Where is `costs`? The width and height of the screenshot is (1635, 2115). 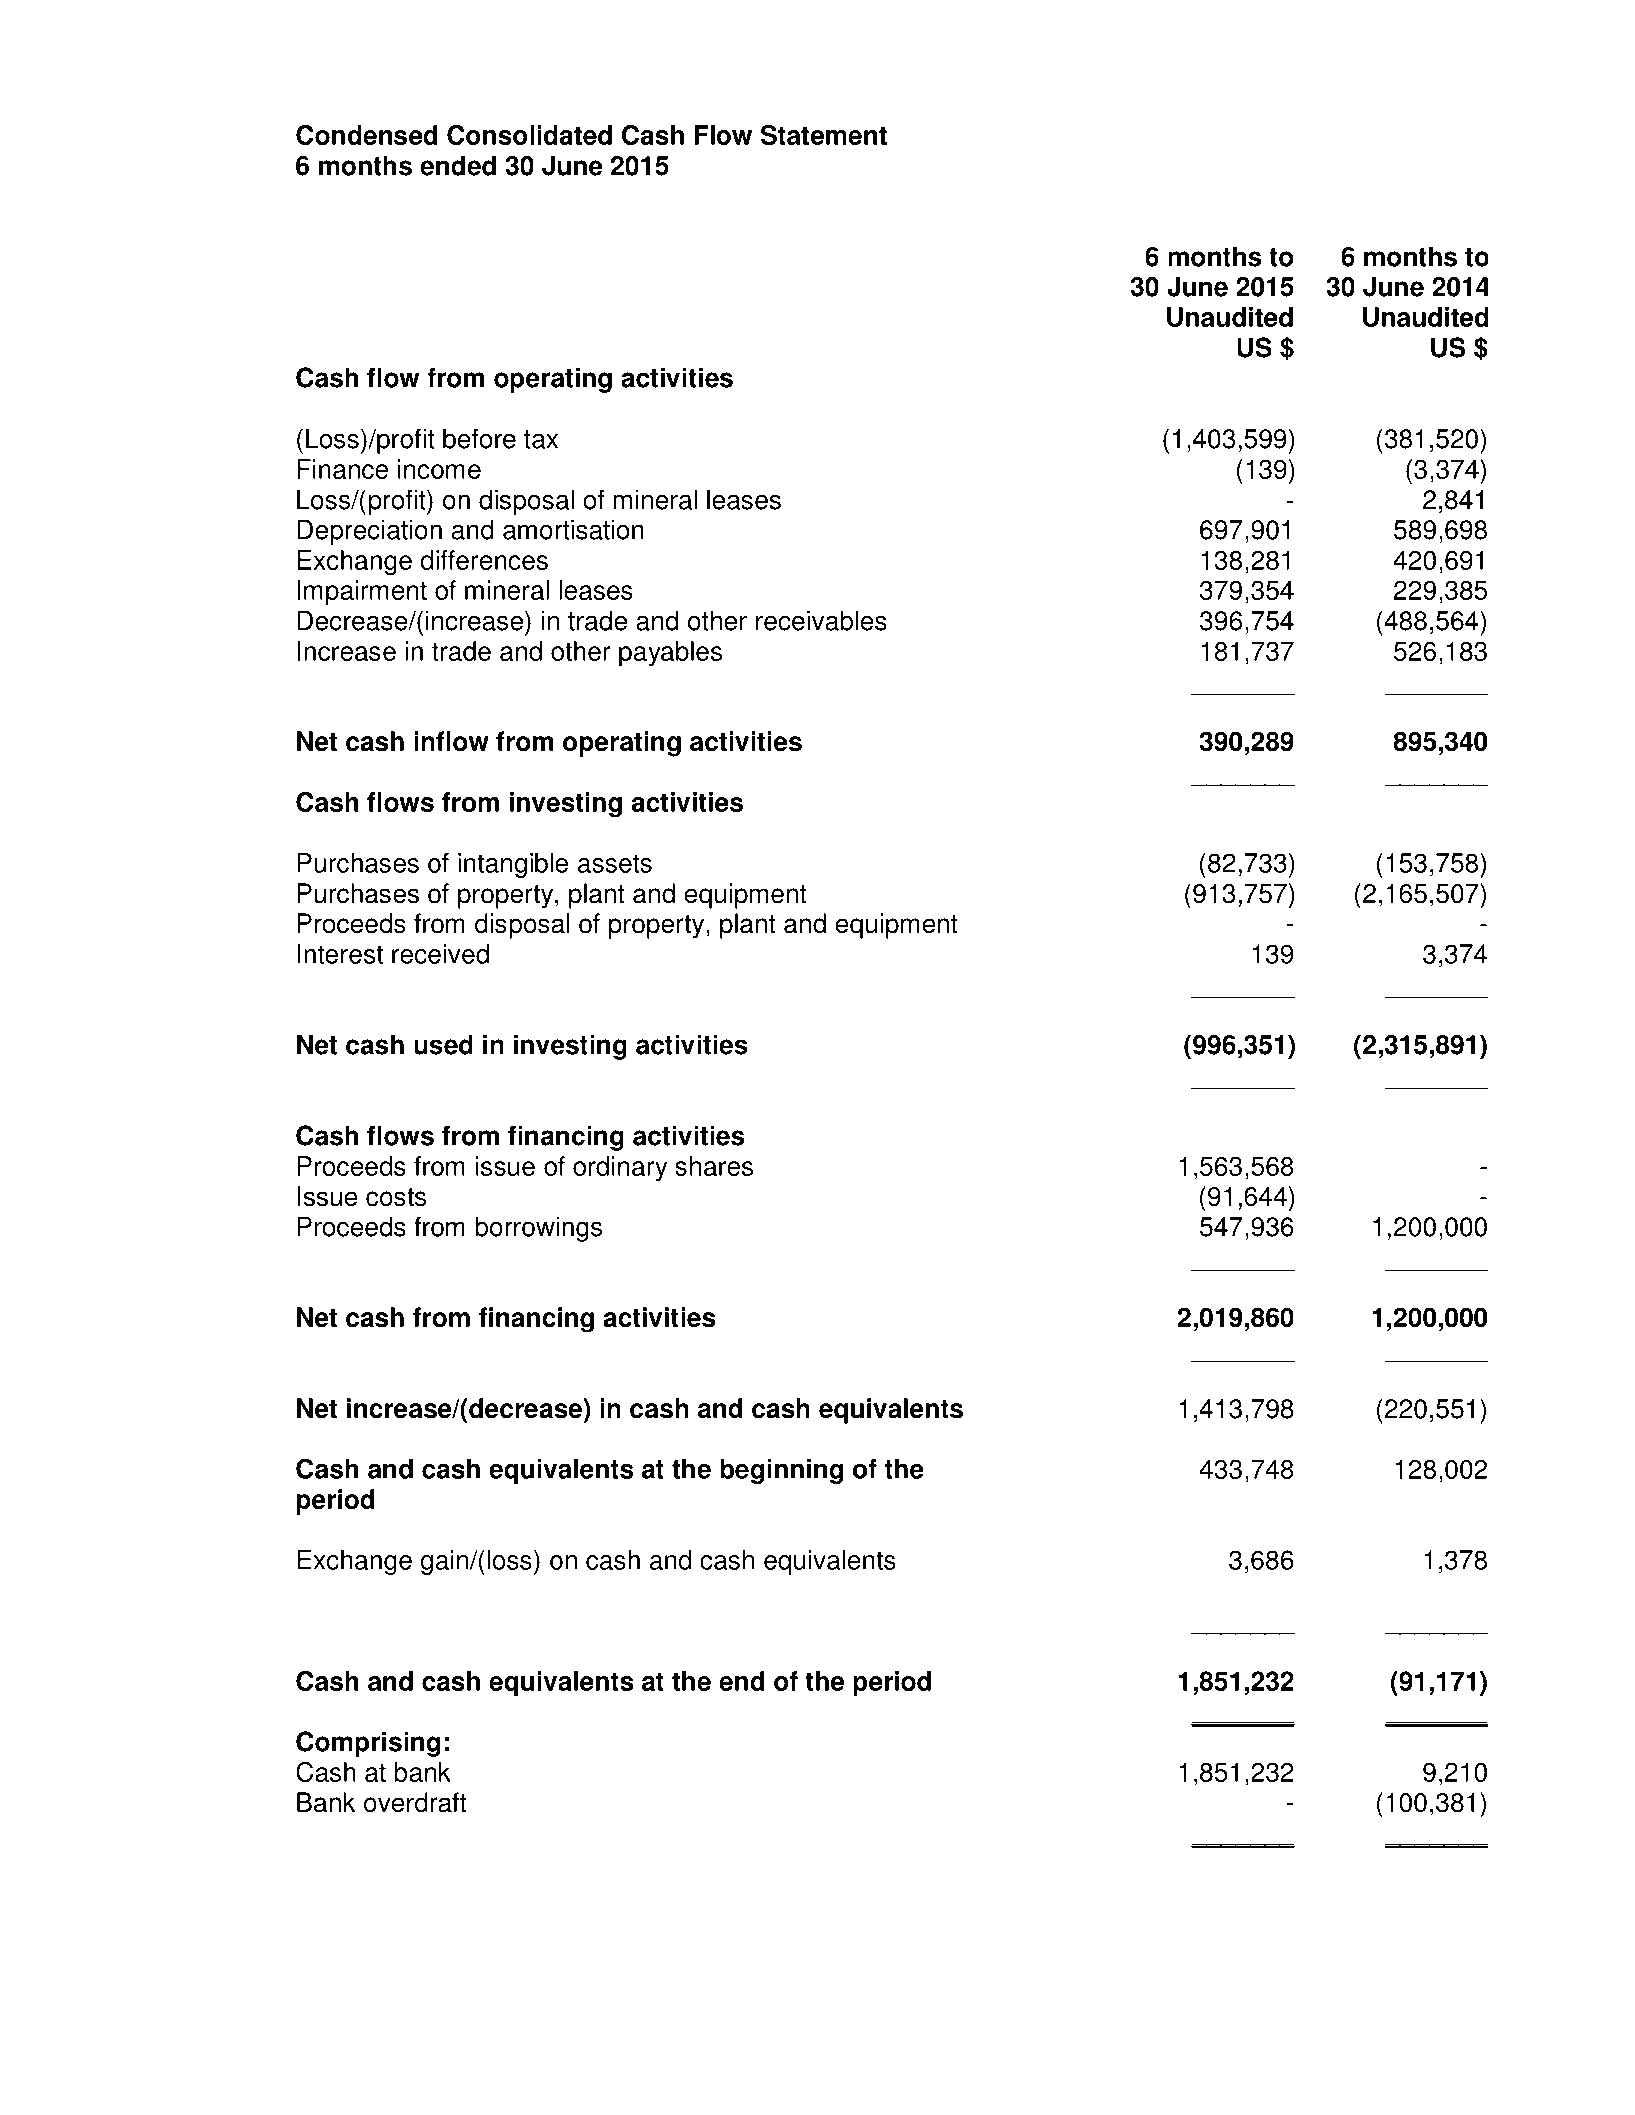
costs is located at coordinates (396, 1197).
